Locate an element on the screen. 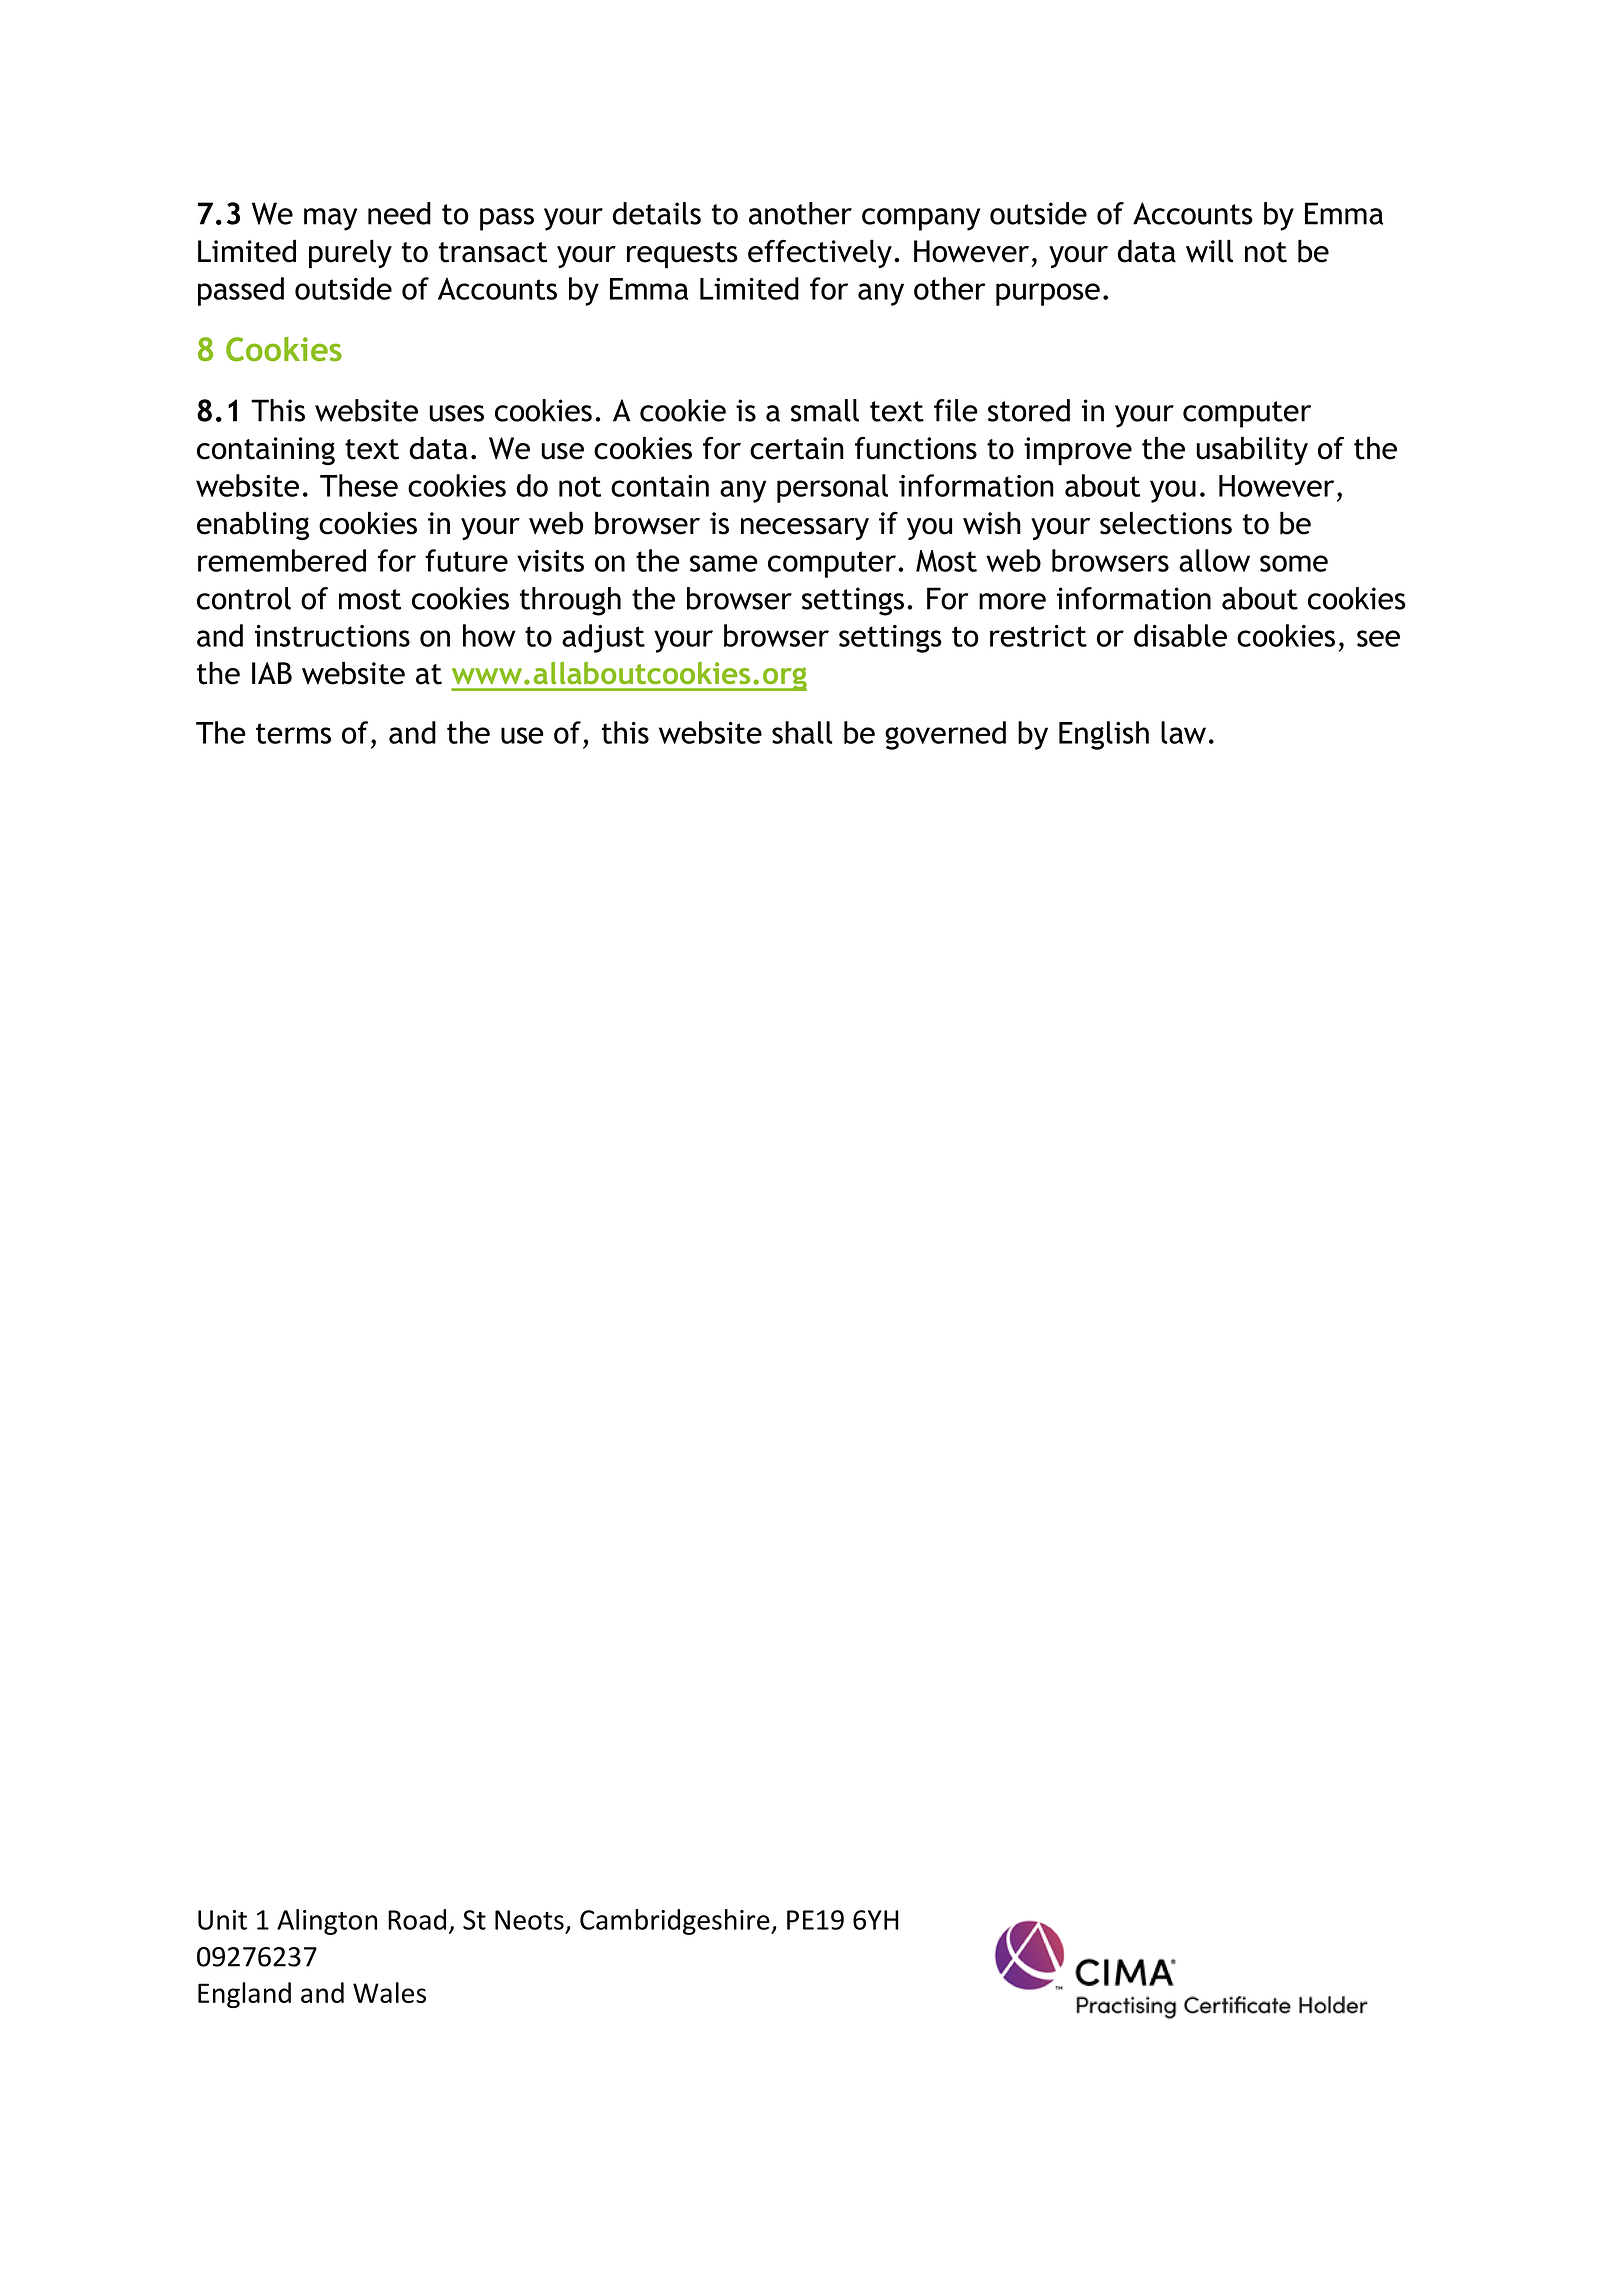 The image size is (1621, 2292). Road is located at coordinates (417, 1919).
